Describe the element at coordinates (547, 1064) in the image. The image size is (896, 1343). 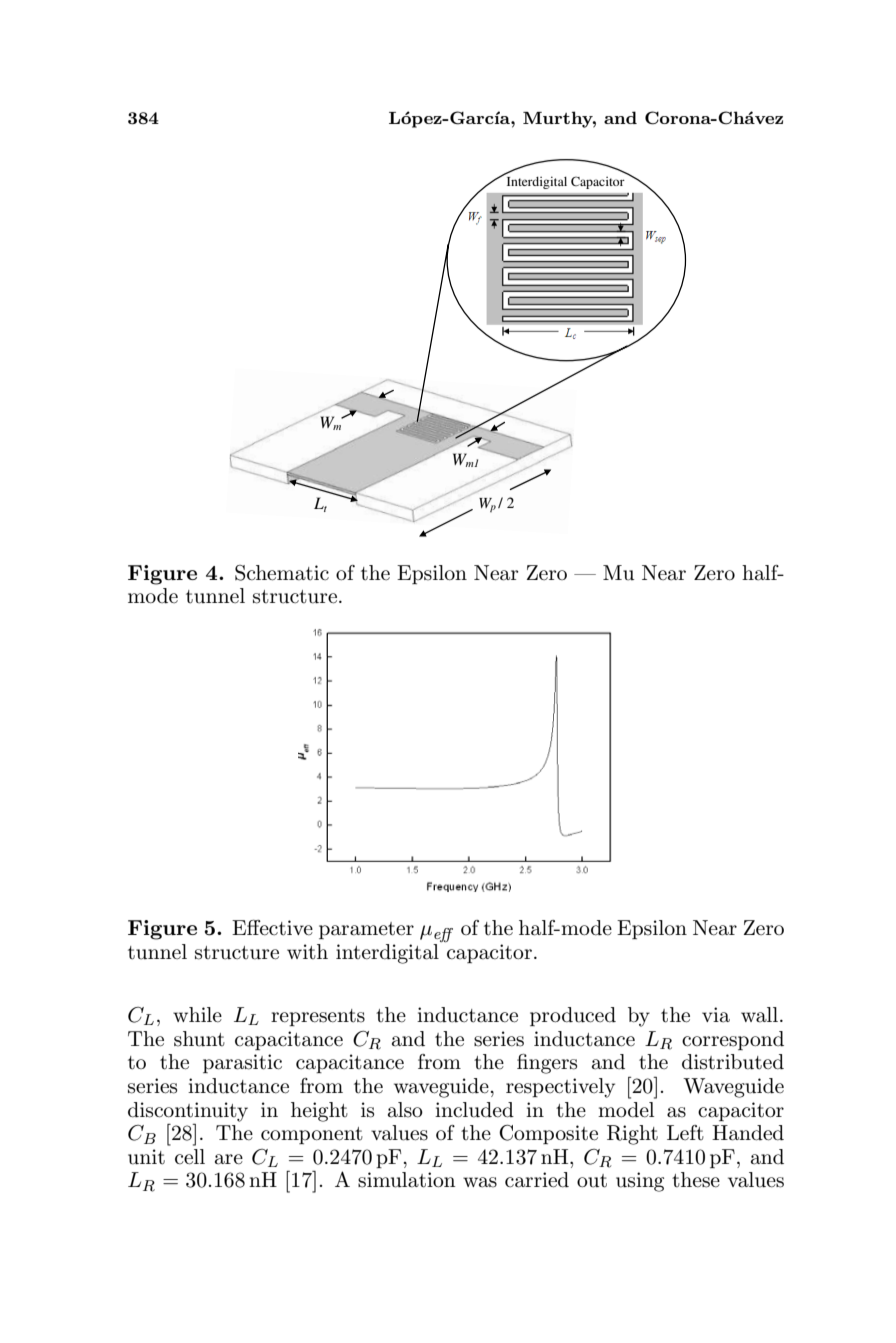
I see `fingers` at that location.
